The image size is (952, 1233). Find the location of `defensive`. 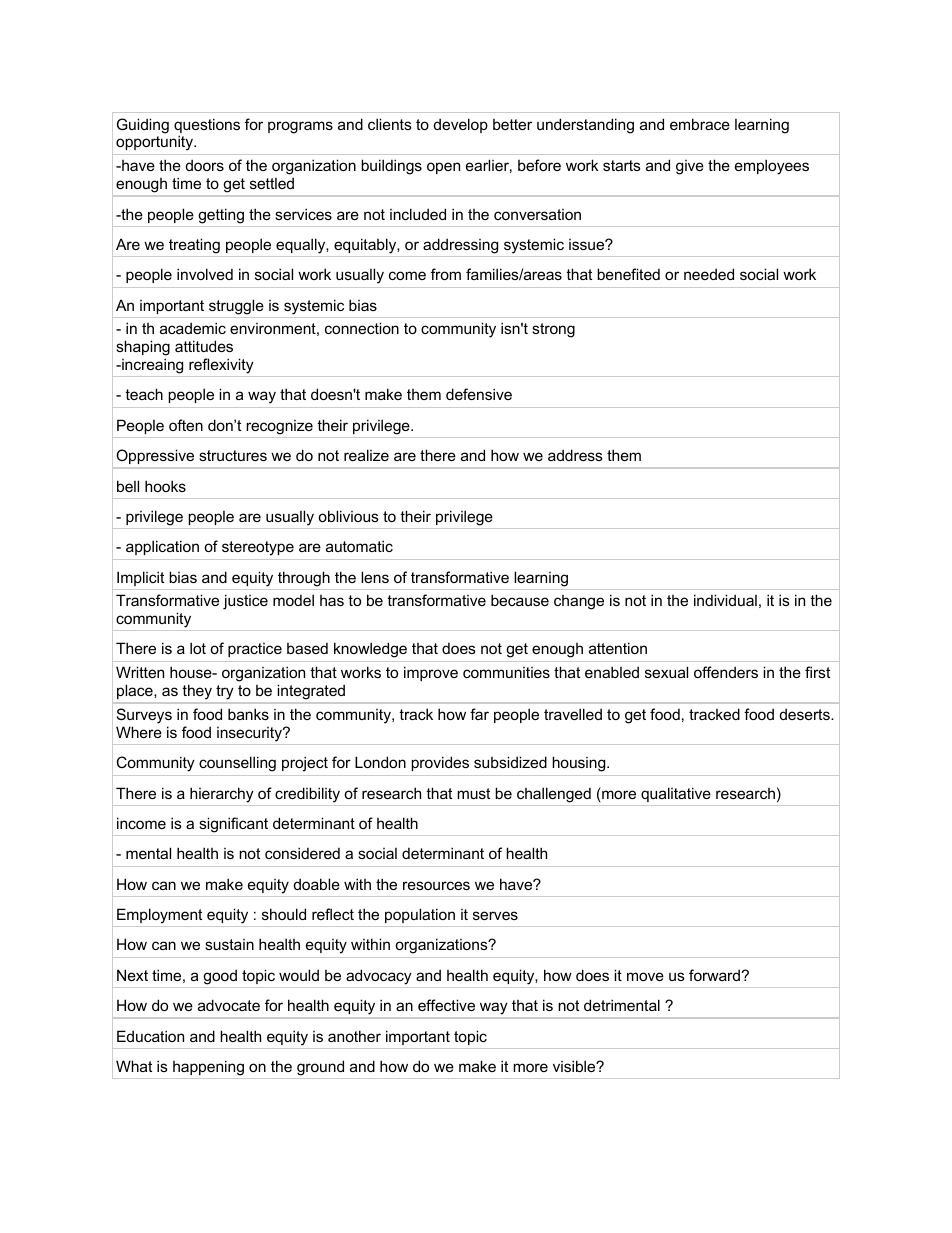

defensive is located at coordinates (479, 394).
